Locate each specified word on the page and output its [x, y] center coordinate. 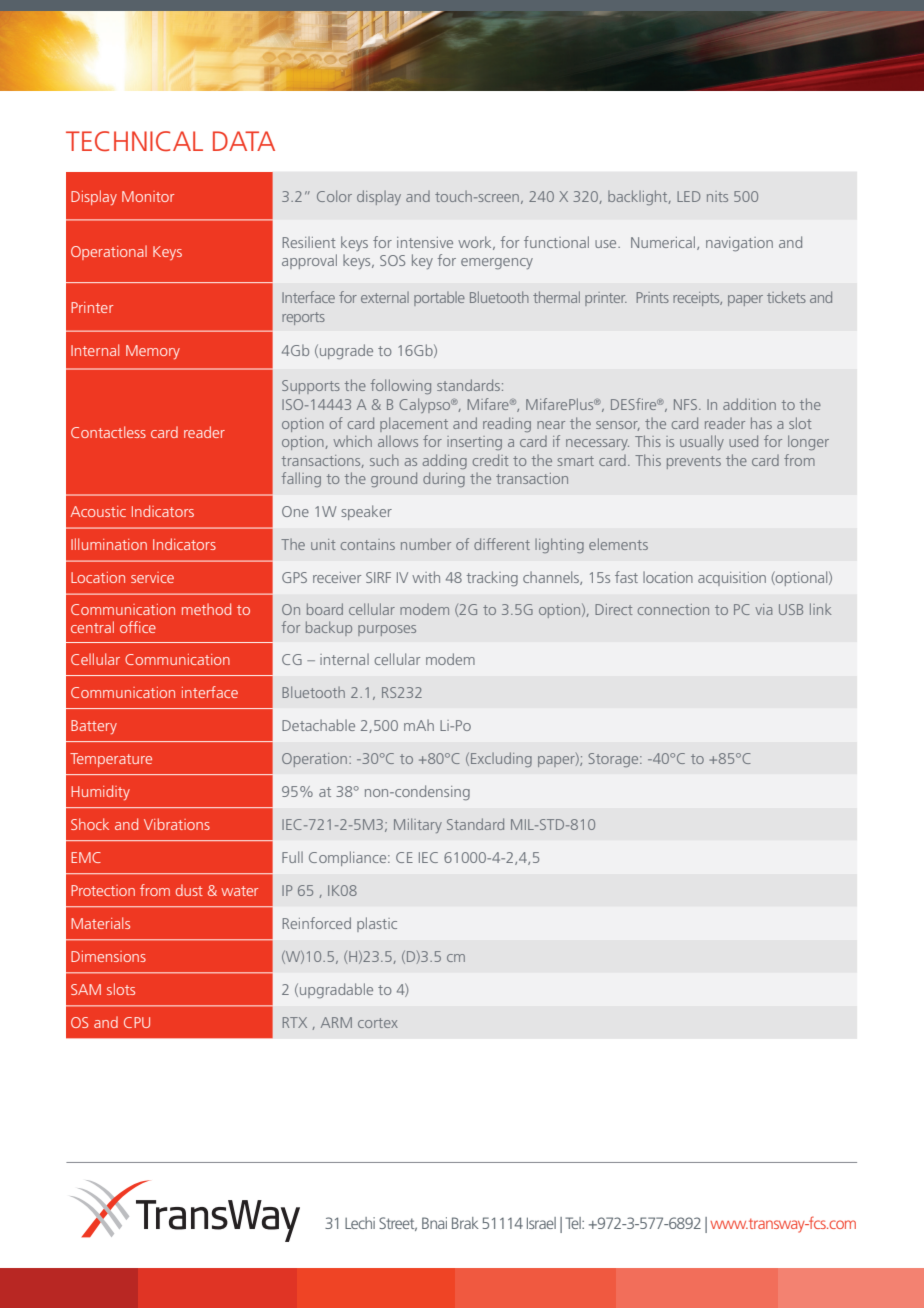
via [764, 609]
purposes [387, 630]
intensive [425, 242]
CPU [137, 1022]
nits [717, 196]
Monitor [148, 196]
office [138, 627]
